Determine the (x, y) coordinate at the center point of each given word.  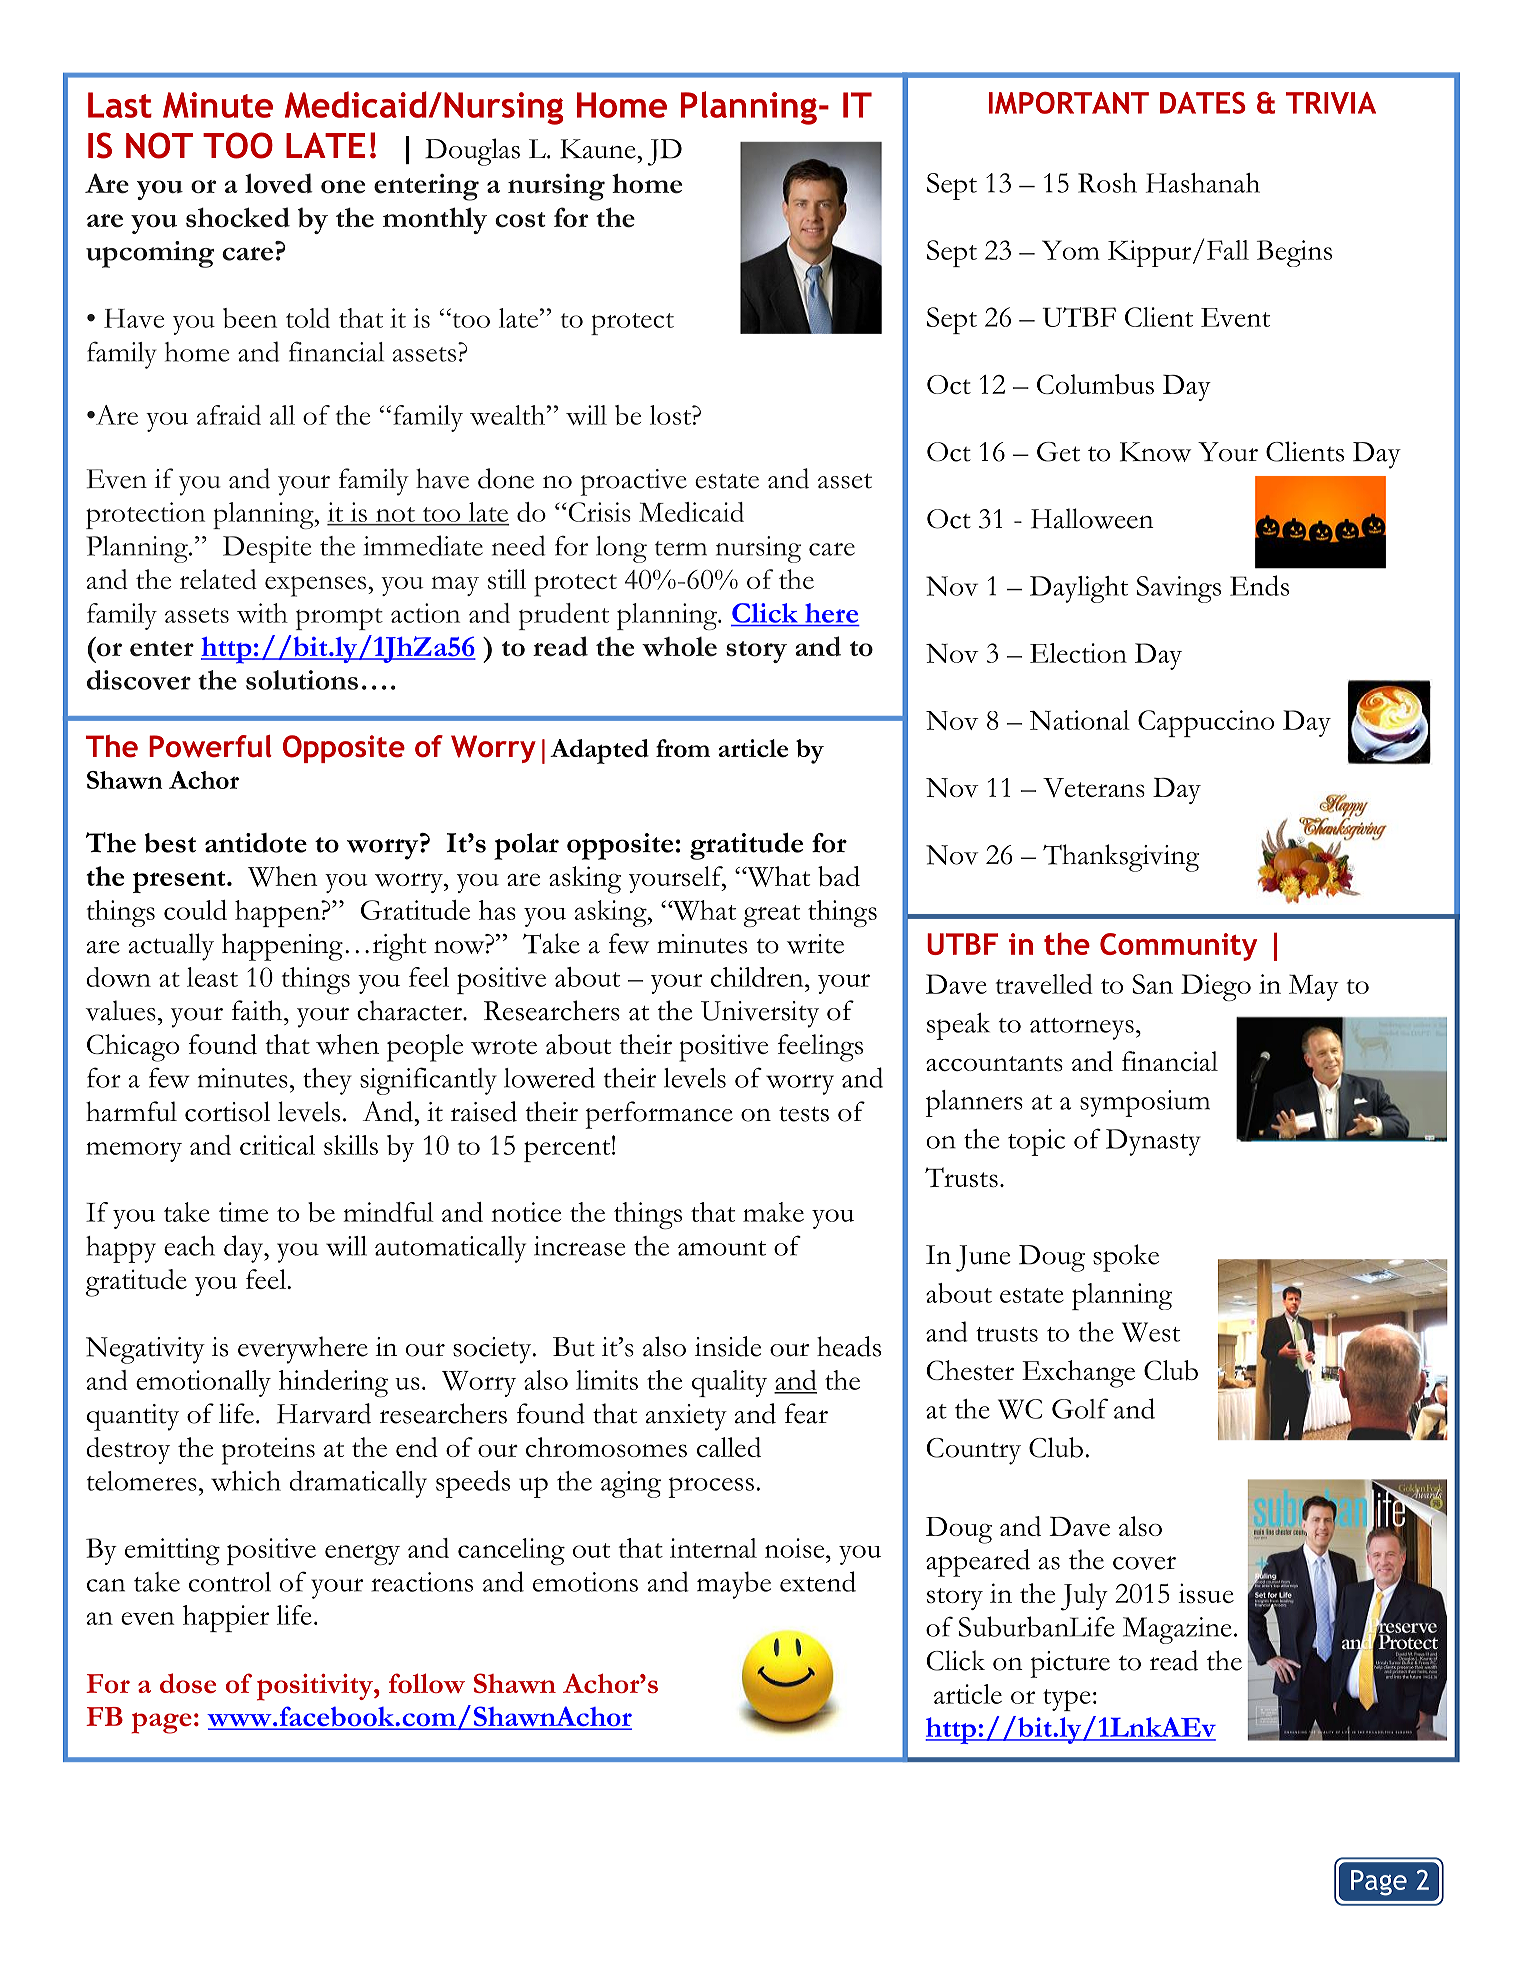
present (180, 882)
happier (226, 1618)
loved (279, 183)
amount (722, 1248)
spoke (1126, 1258)
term (681, 548)
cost (520, 220)
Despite (267, 549)
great (771, 916)
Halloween (1092, 518)
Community (1178, 947)
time (243, 1212)
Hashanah (1203, 183)
